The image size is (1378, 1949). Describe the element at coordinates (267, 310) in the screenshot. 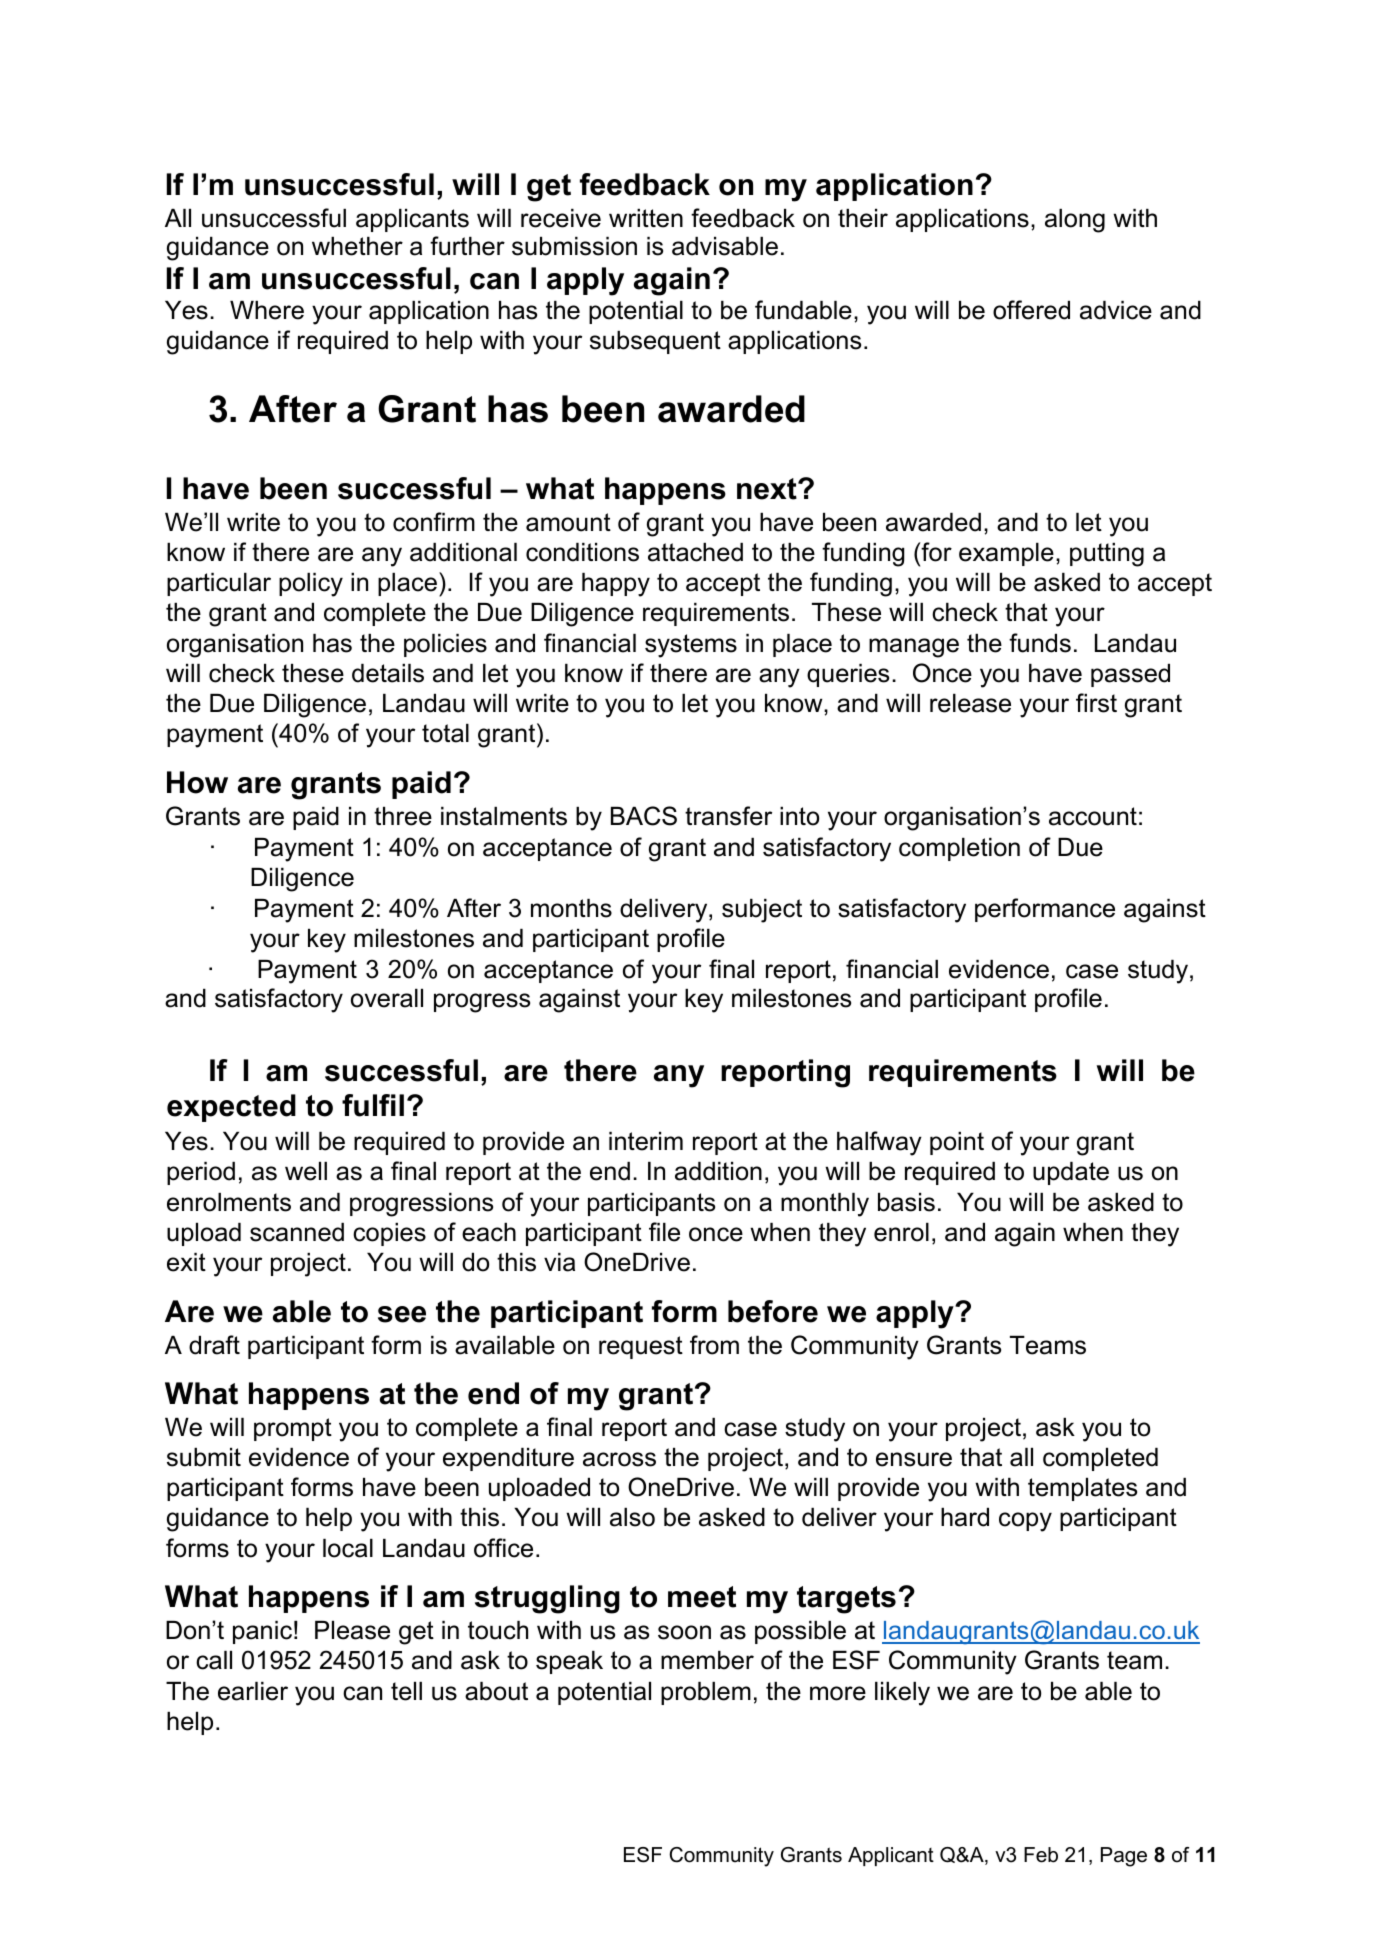

I see `Where` at that location.
